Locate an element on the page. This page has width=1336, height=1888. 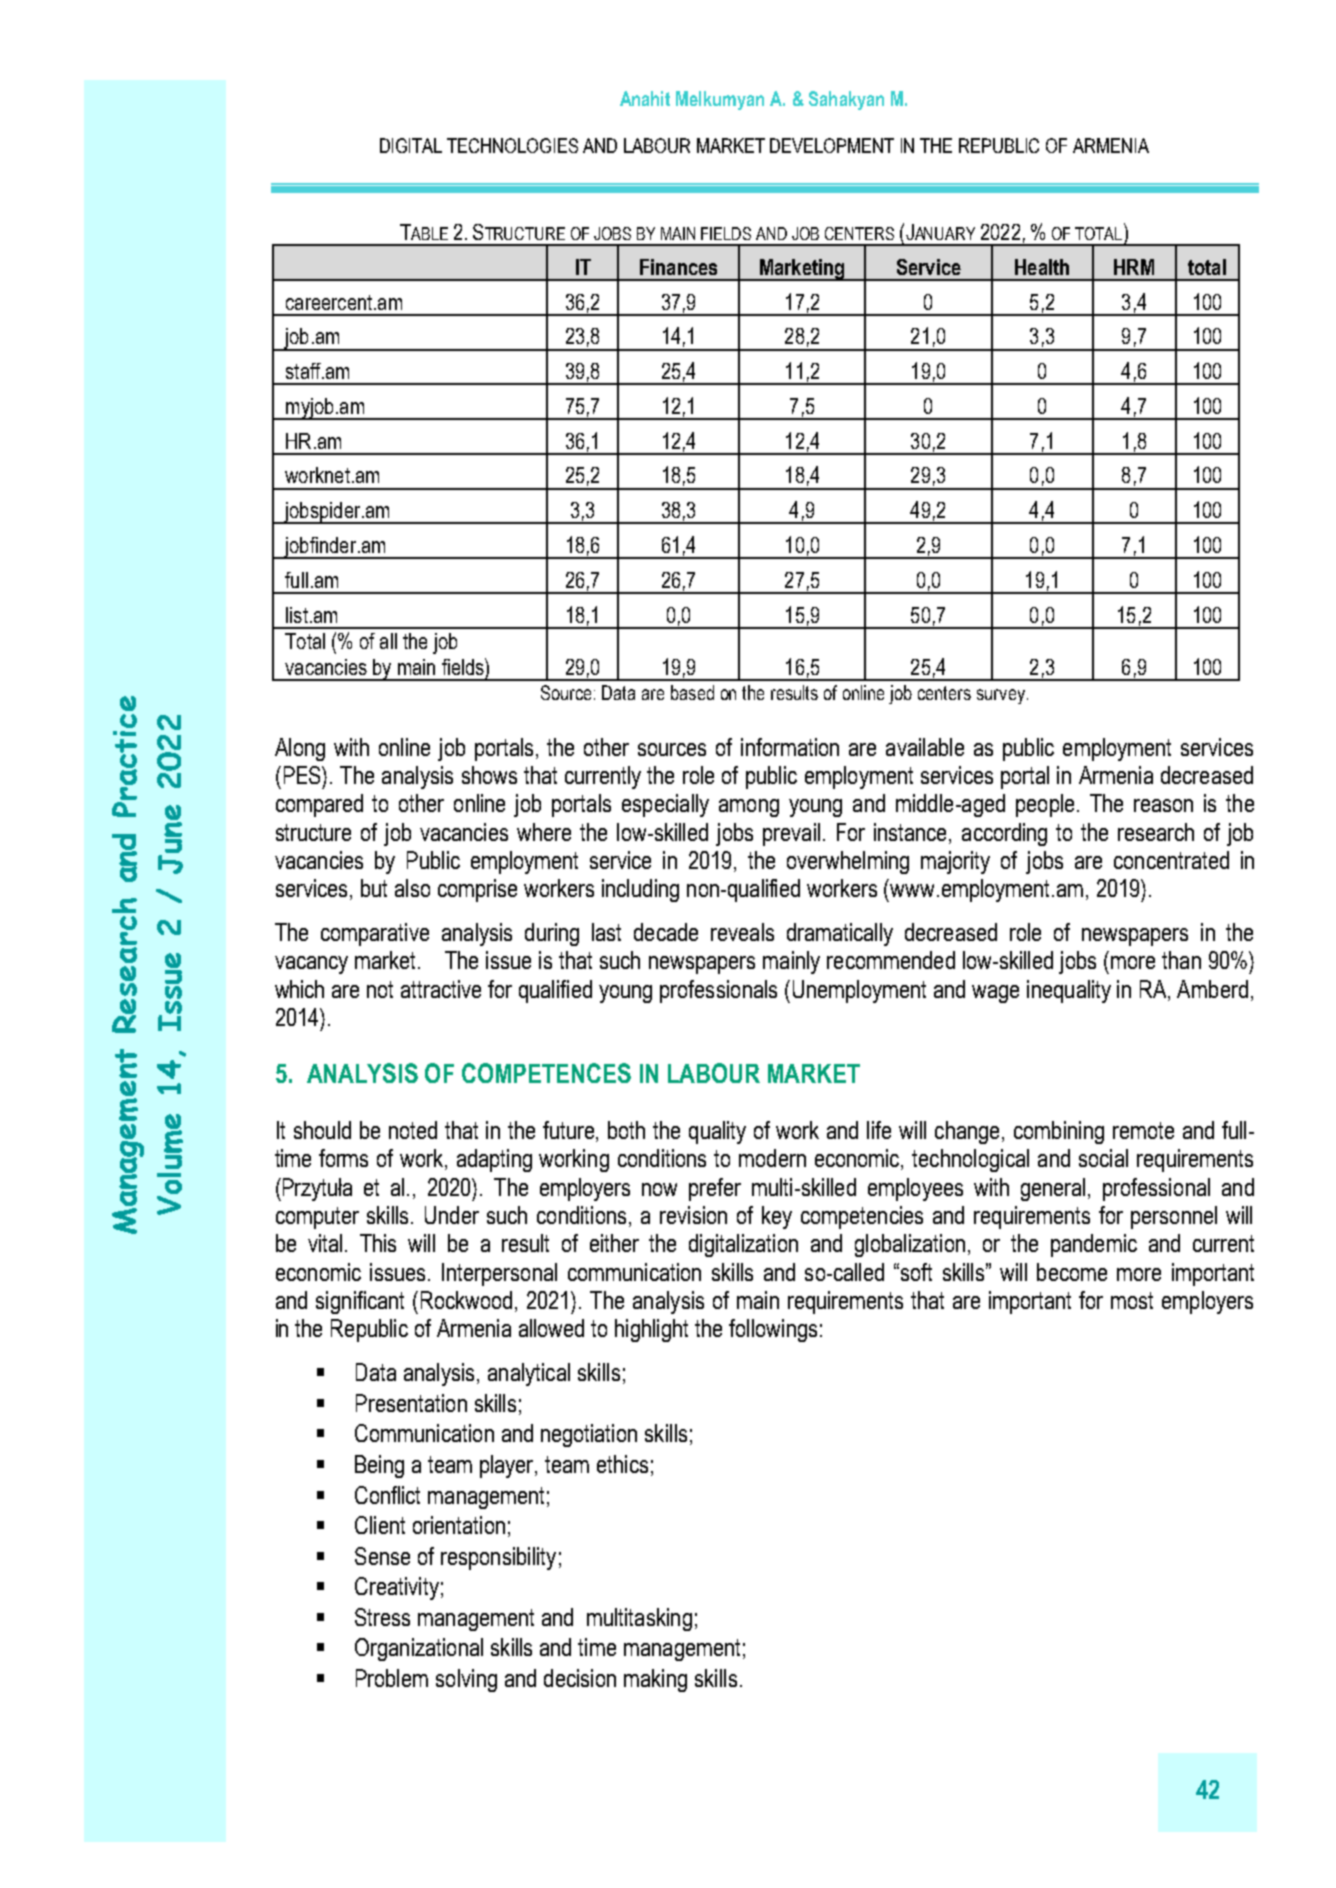
DEVELOPMENT is located at coordinates (832, 145).
